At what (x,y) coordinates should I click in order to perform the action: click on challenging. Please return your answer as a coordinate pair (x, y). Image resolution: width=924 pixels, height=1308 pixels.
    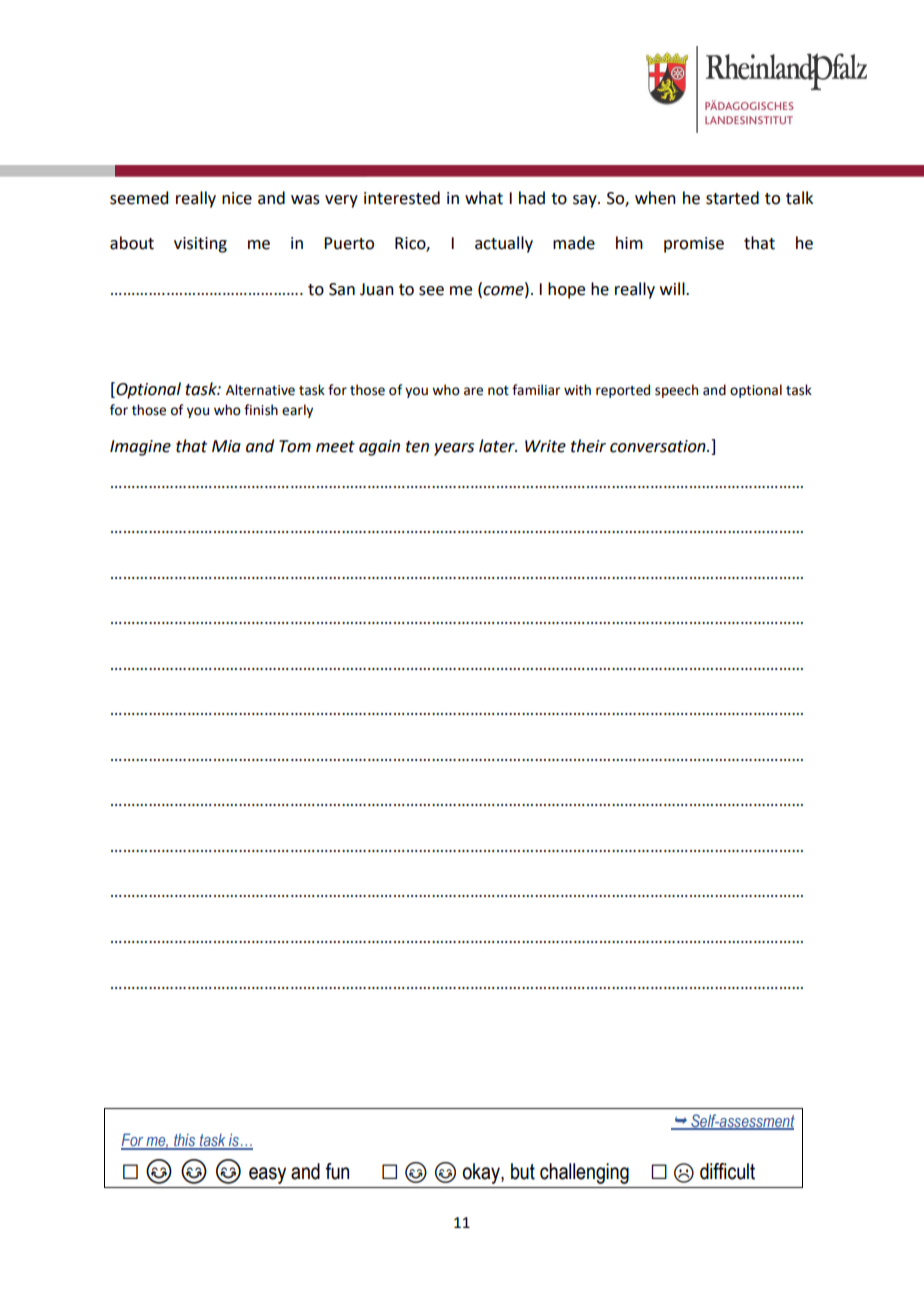
    Looking at the image, I should click on (584, 1173).
